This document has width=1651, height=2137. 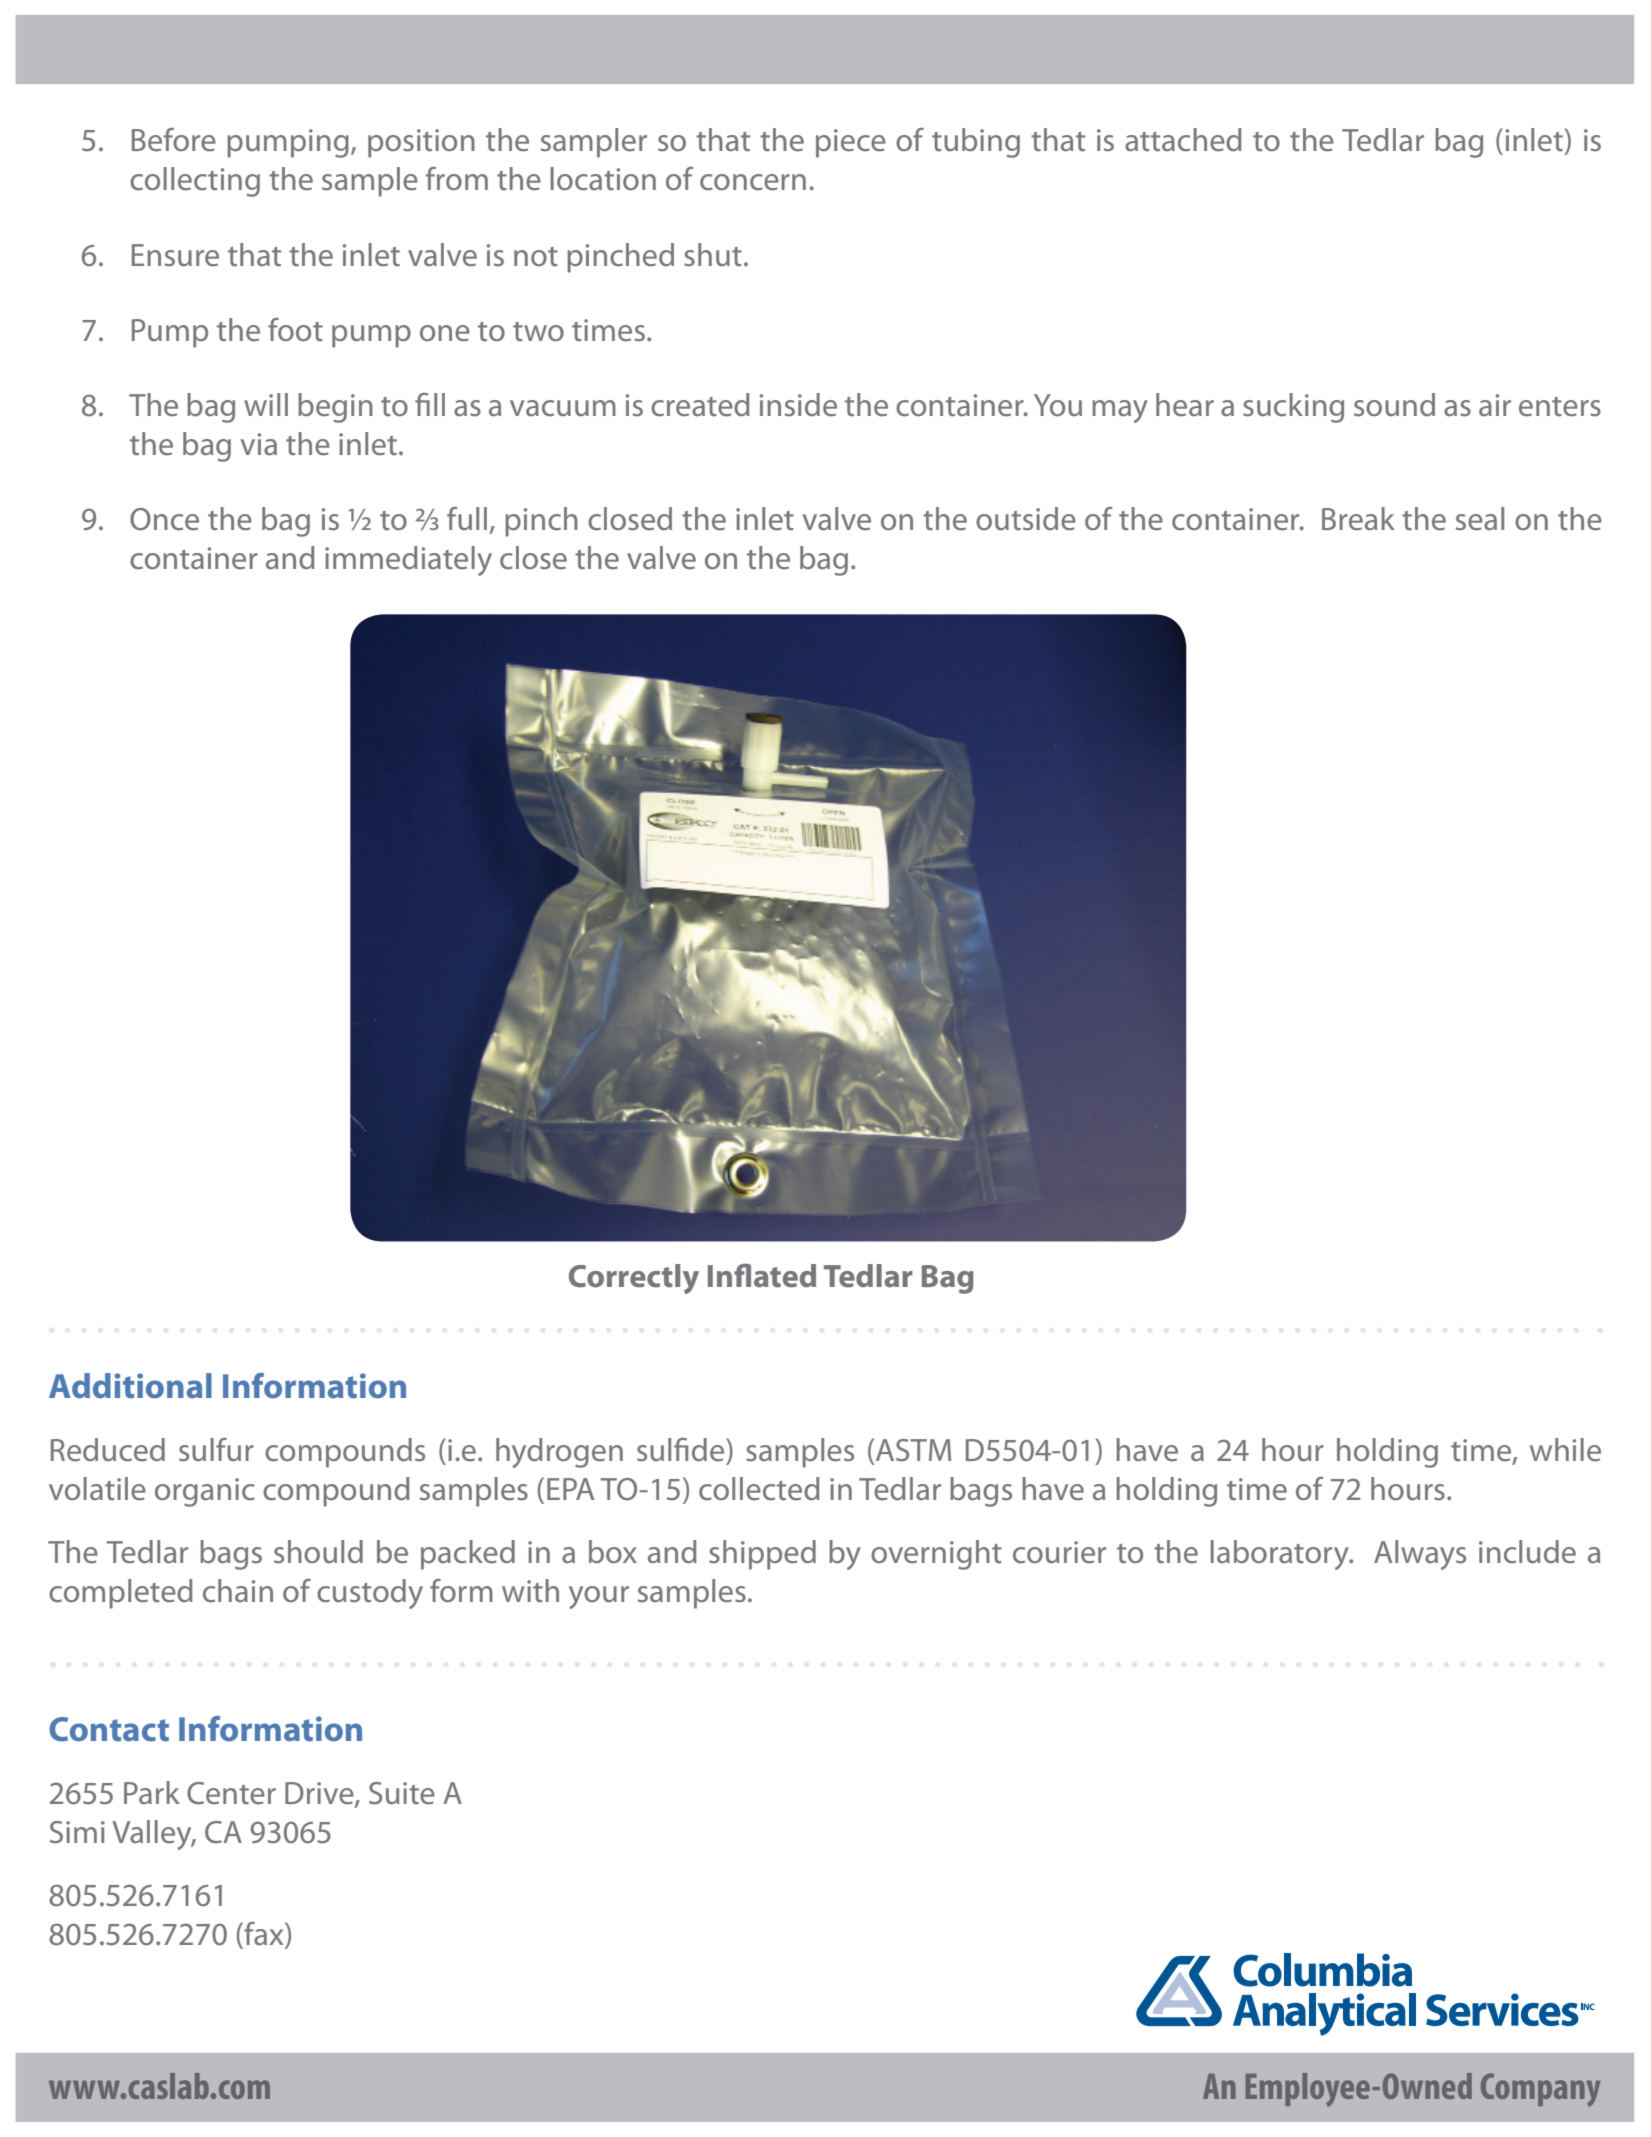 I want to click on Break, so click(x=1358, y=519).
